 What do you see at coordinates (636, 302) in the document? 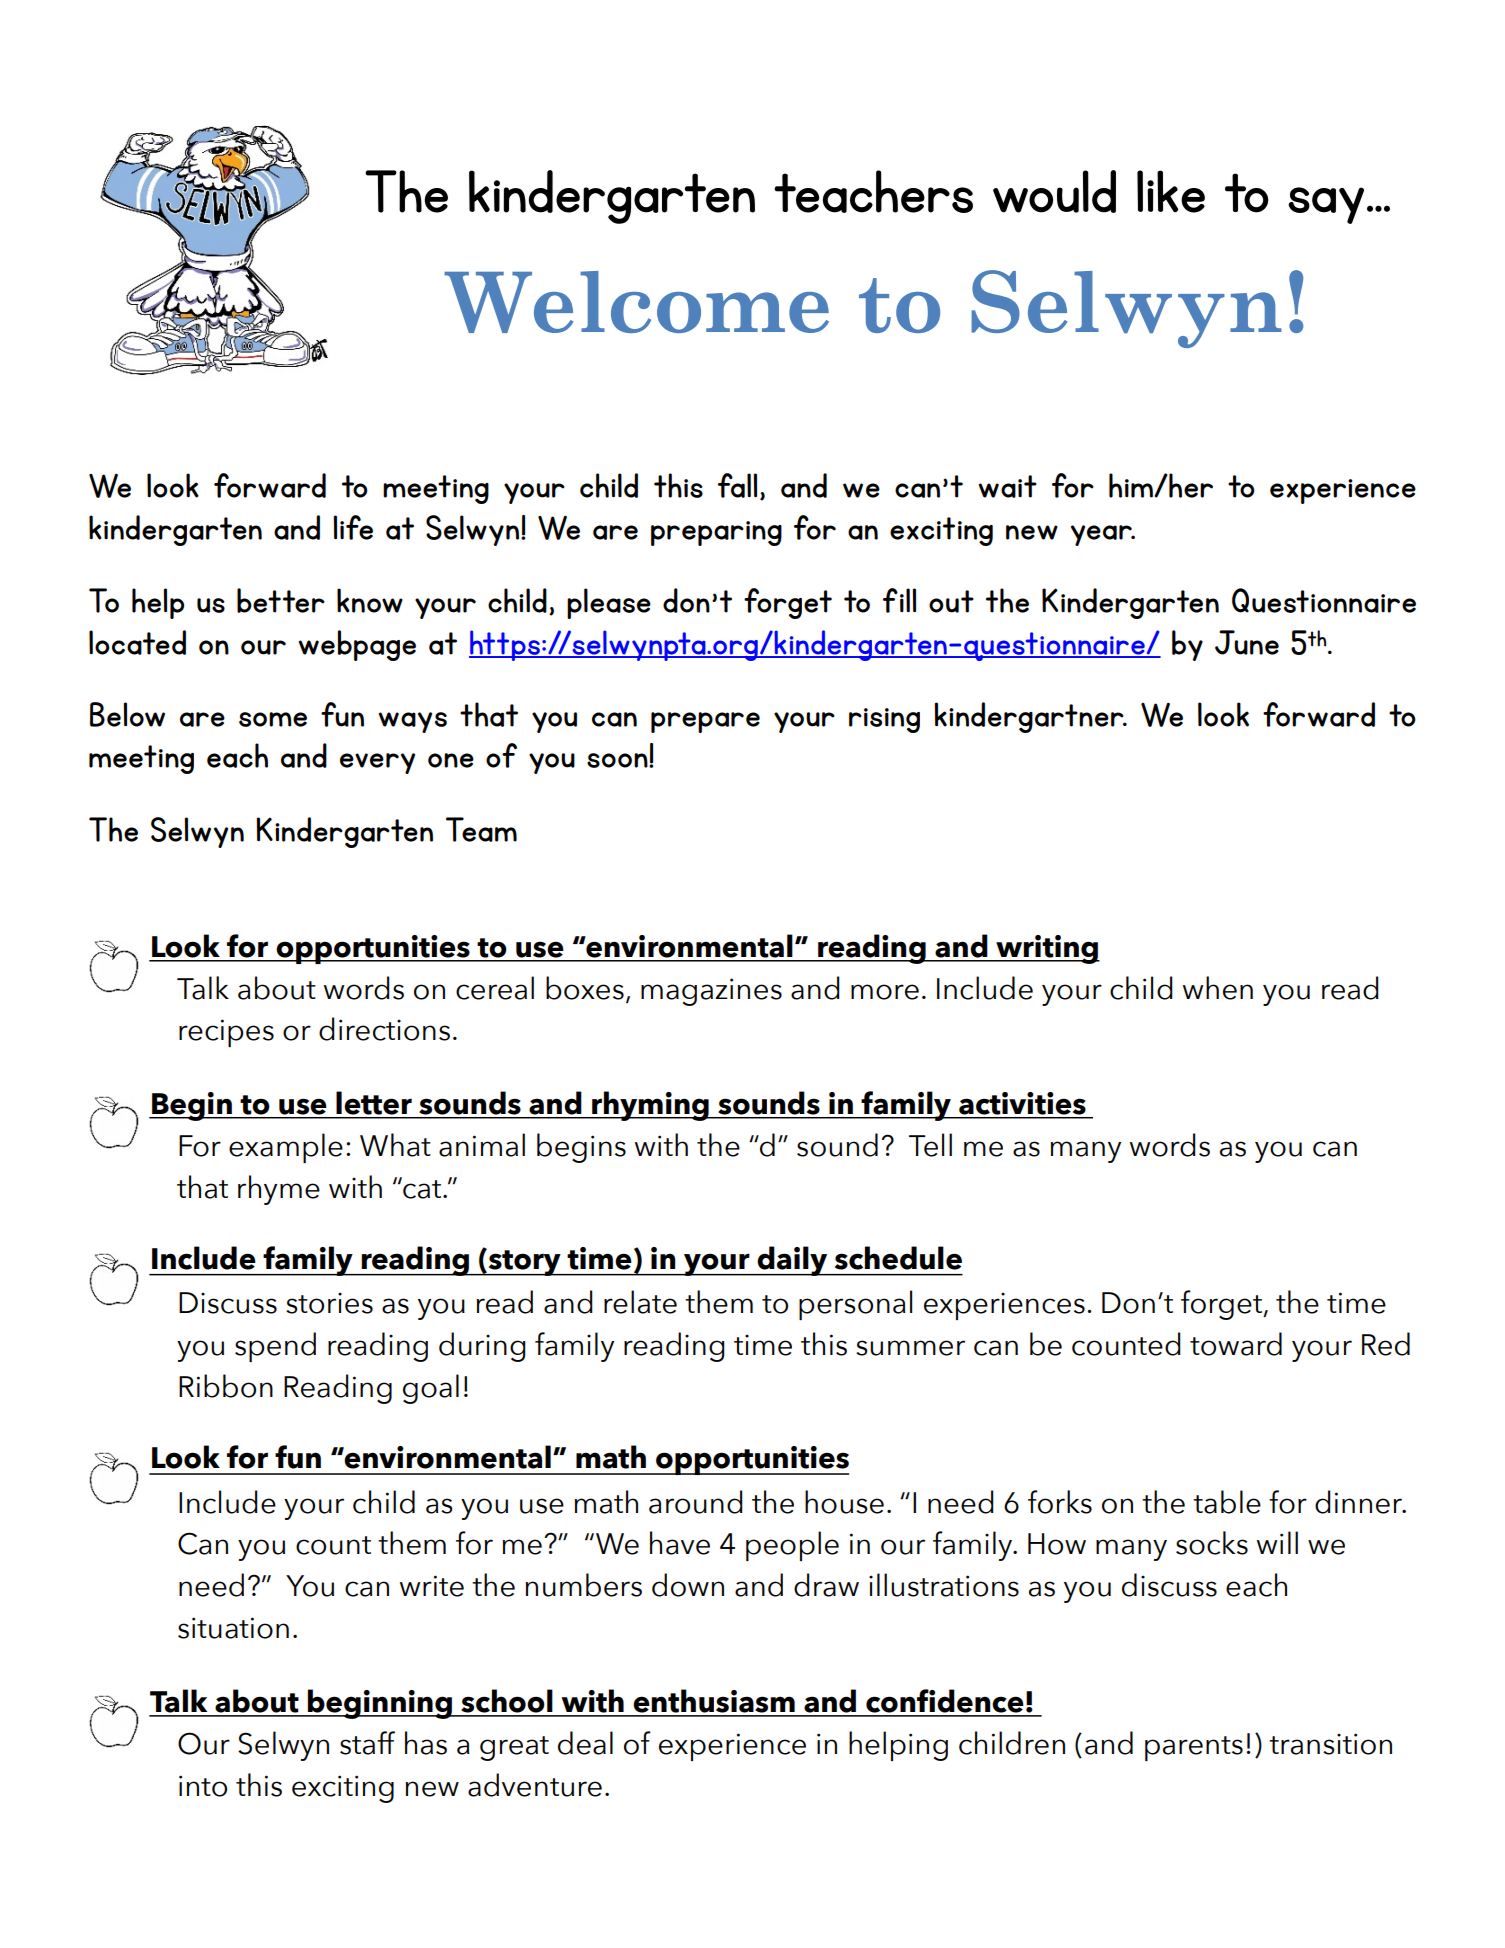
I see `Welcome` at bounding box center [636, 302].
